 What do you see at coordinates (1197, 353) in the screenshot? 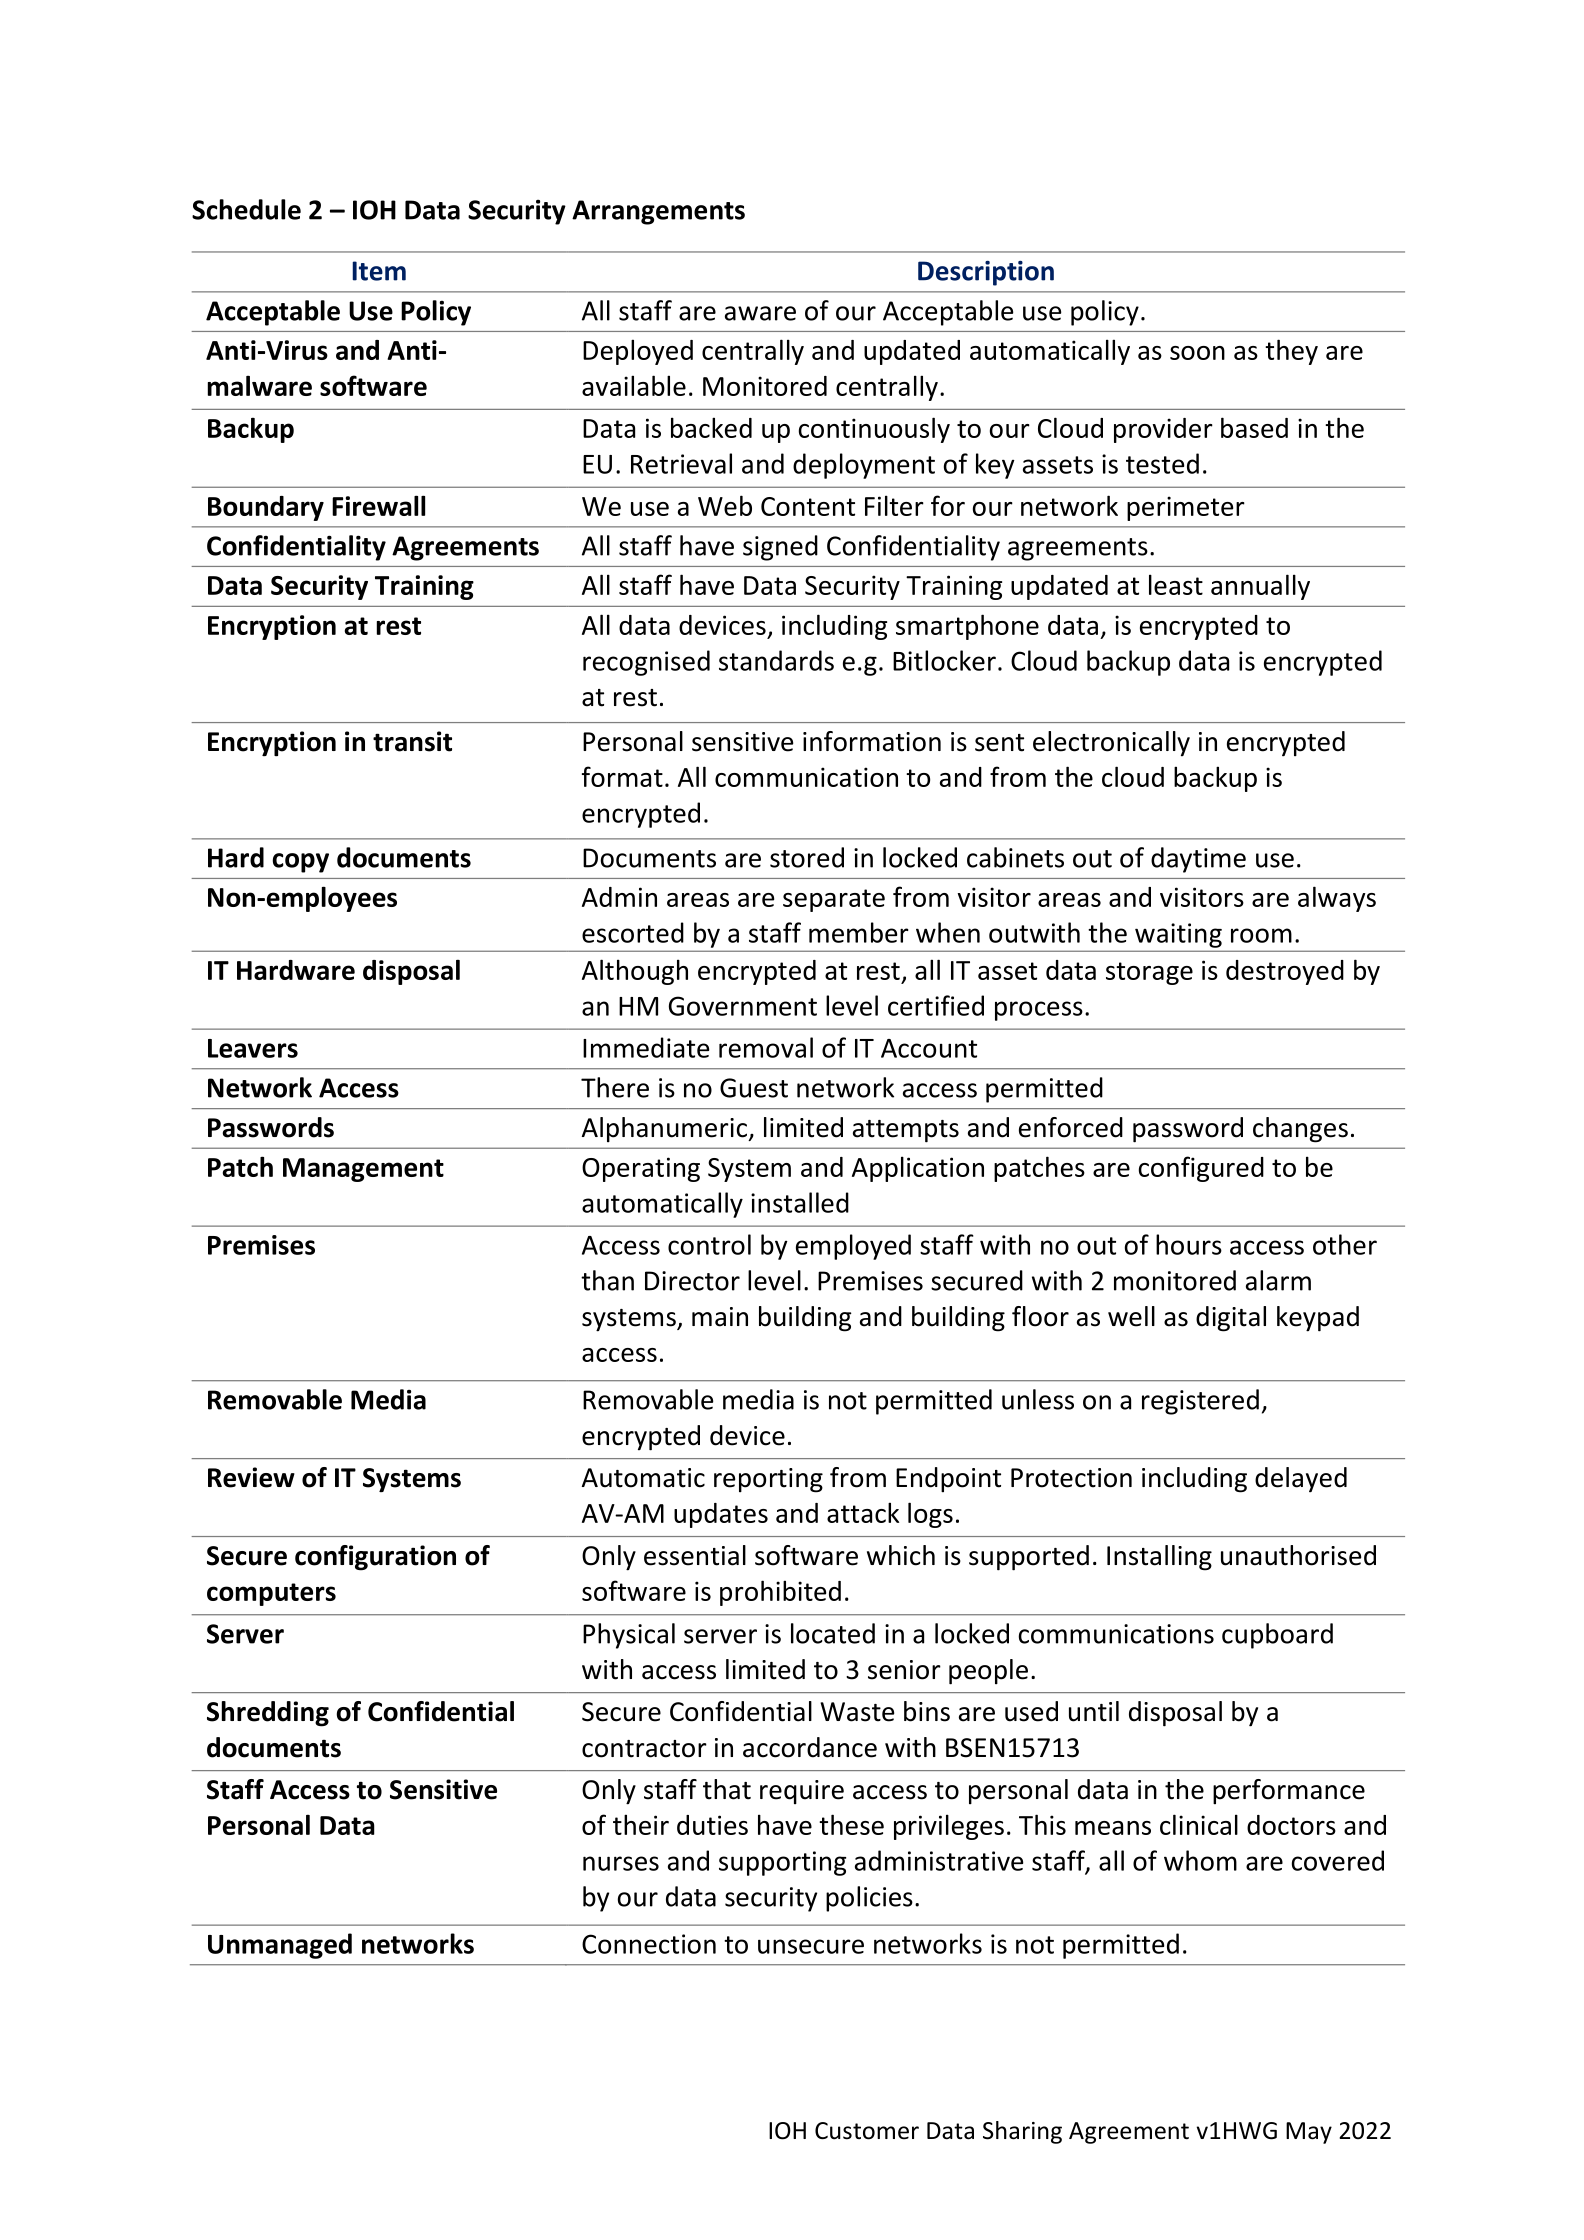
I see `soon` at bounding box center [1197, 353].
